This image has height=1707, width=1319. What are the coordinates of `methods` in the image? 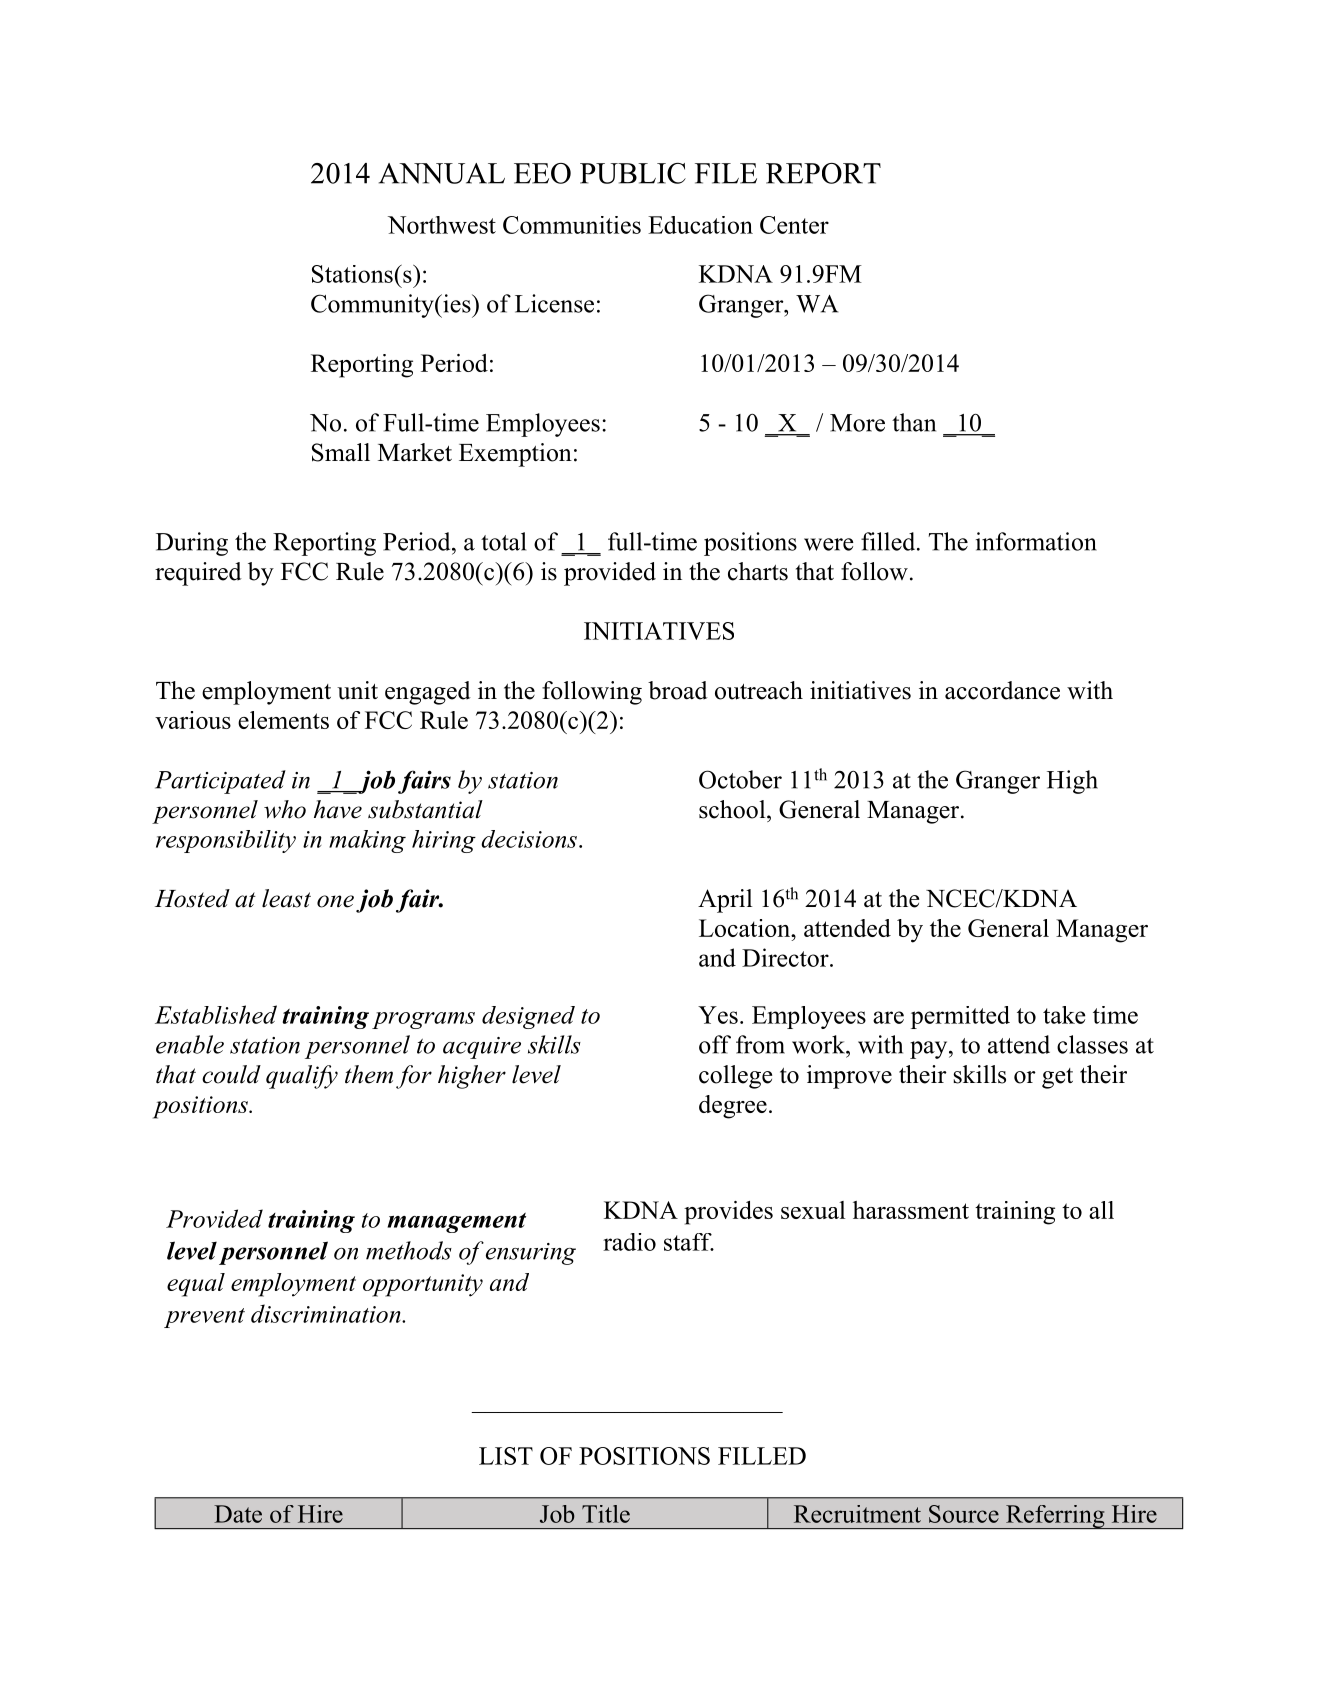 It's located at (409, 1250).
